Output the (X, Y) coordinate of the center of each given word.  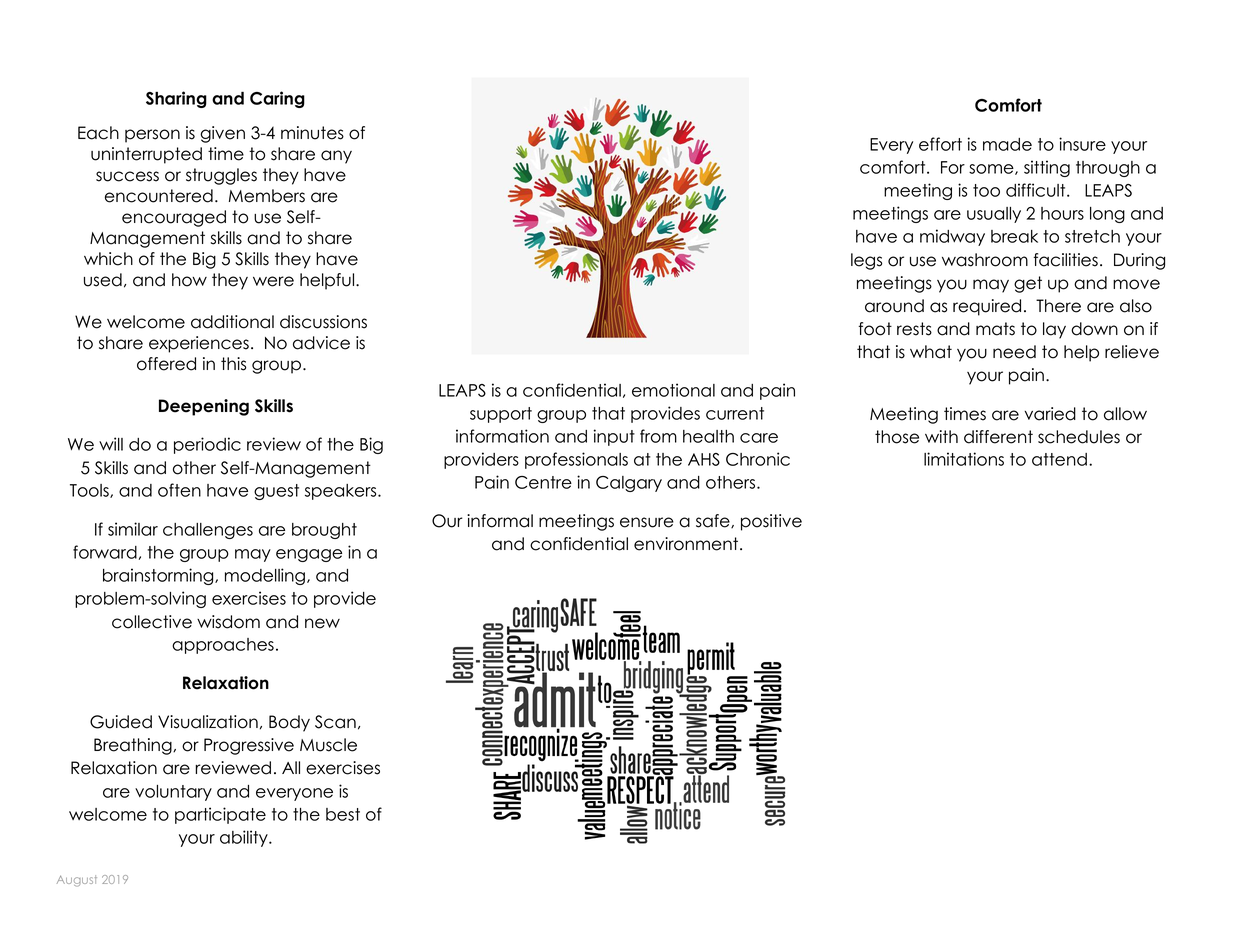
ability (245, 838)
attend (1059, 459)
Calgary (629, 484)
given (222, 134)
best (343, 814)
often (179, 490)
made (1007, 144)
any (336, 157)
